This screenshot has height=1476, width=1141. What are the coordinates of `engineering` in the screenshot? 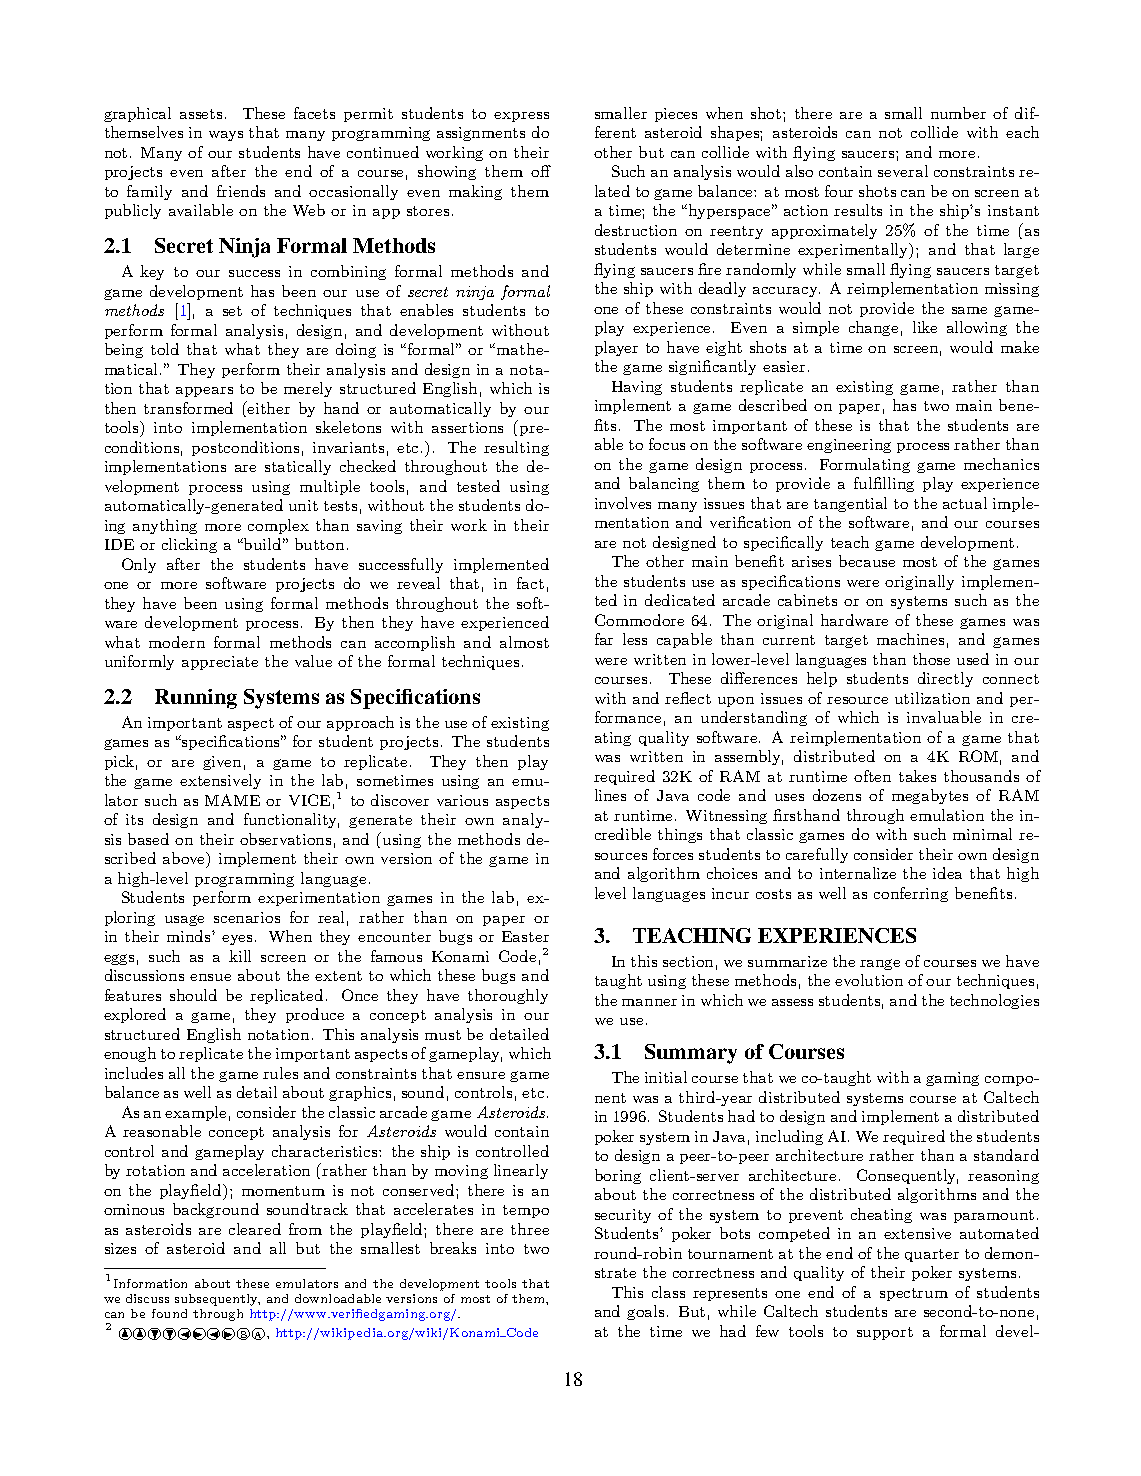 It's located at (849, 446).
